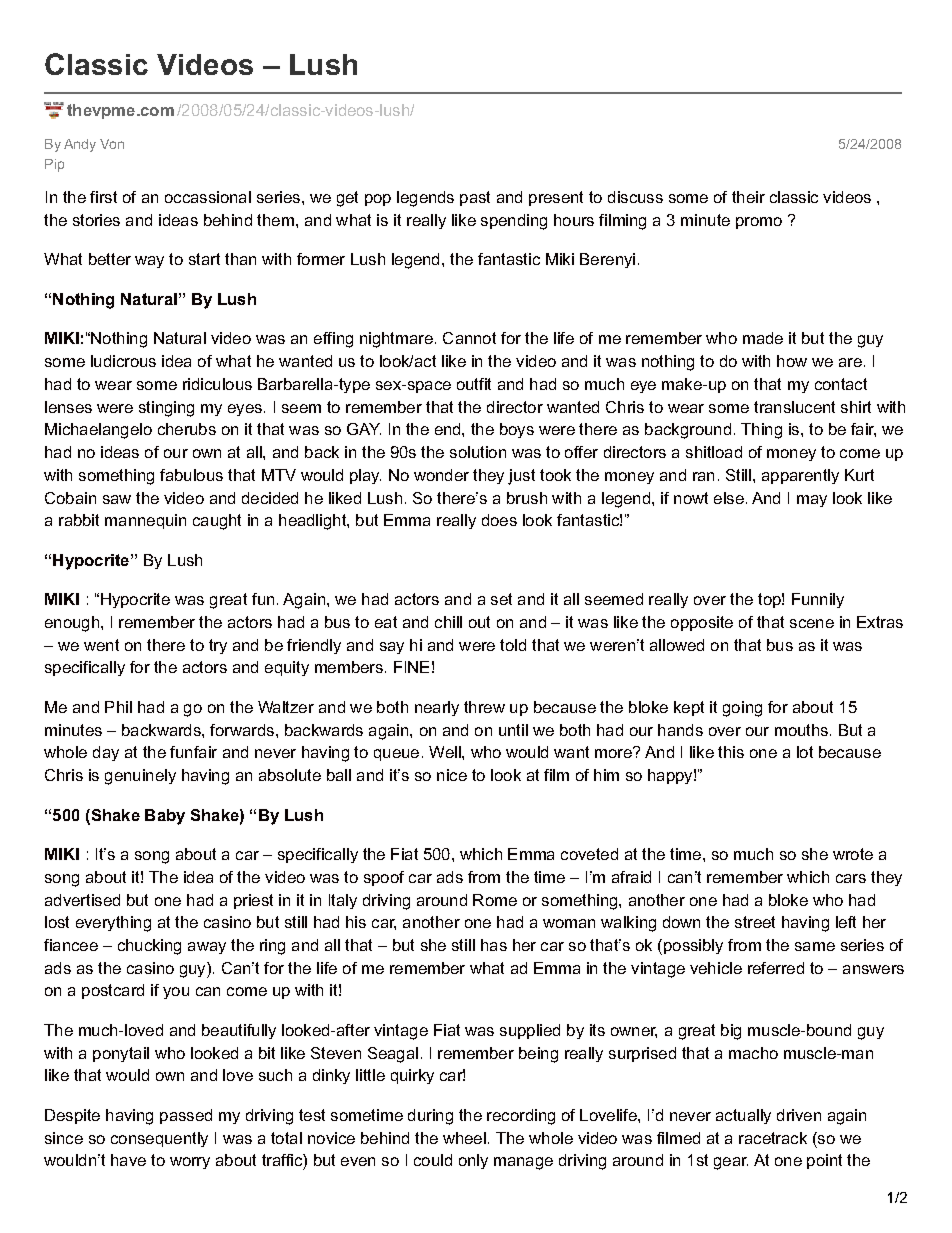 Image resolution: width=952 pixels, height=1233 pixels. What do you see at coordinates (103, 197) in the page?
I see `first` at bounding box center [103, 197].
